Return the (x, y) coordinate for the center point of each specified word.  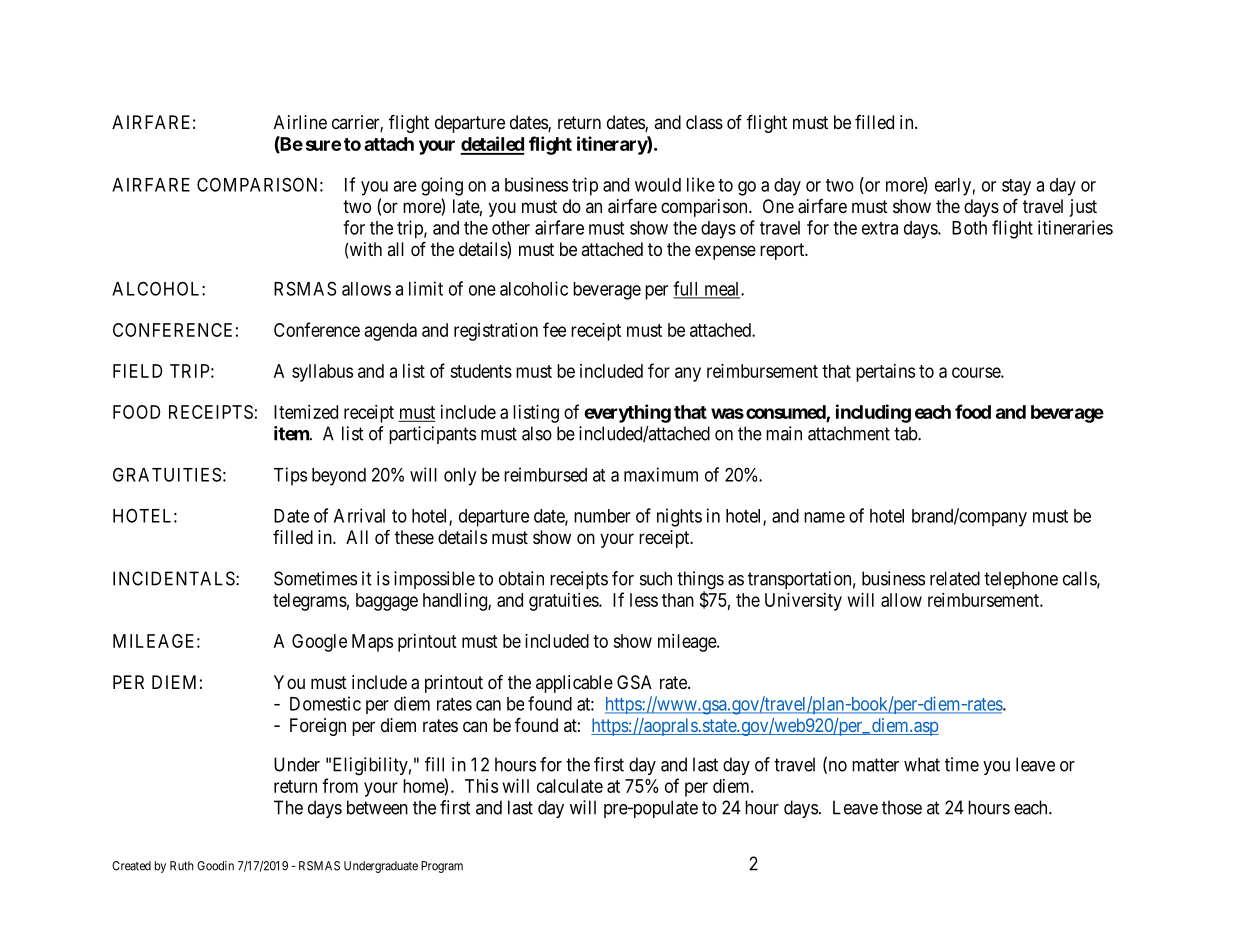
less (644, 600)
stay (1016, 187)
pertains (885, 373)
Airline (300, 122)
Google (319, 643)
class (704, 122)
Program (442, 867)
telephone (1021, 580)
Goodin (215, 866)
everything (627, 413)
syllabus (322, 373)
